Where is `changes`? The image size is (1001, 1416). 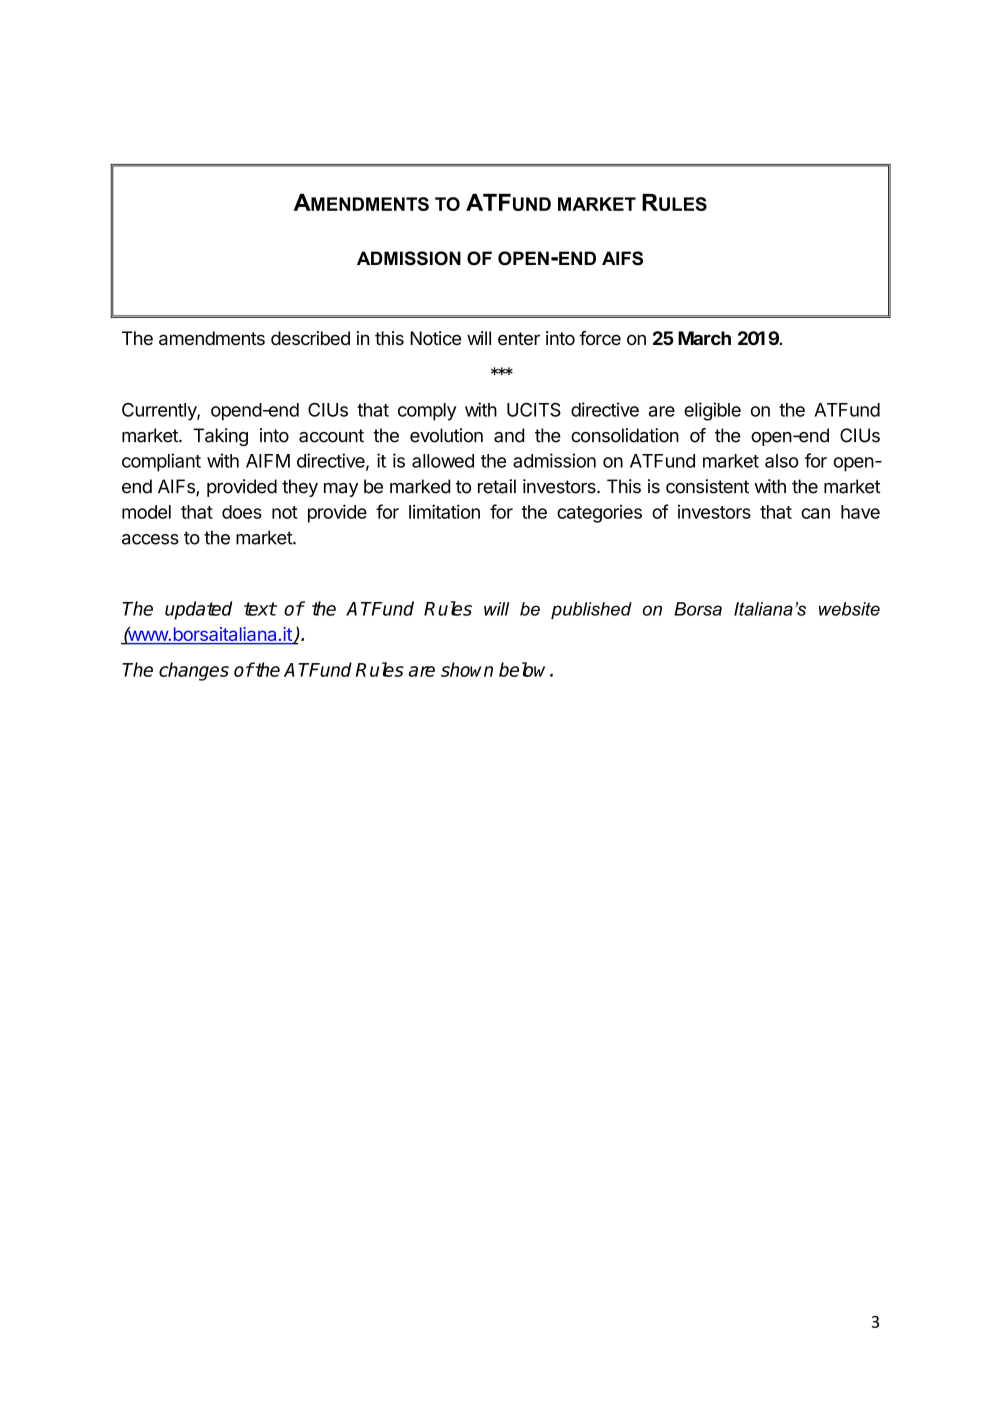 changes is located at coordinates (194, 671).
